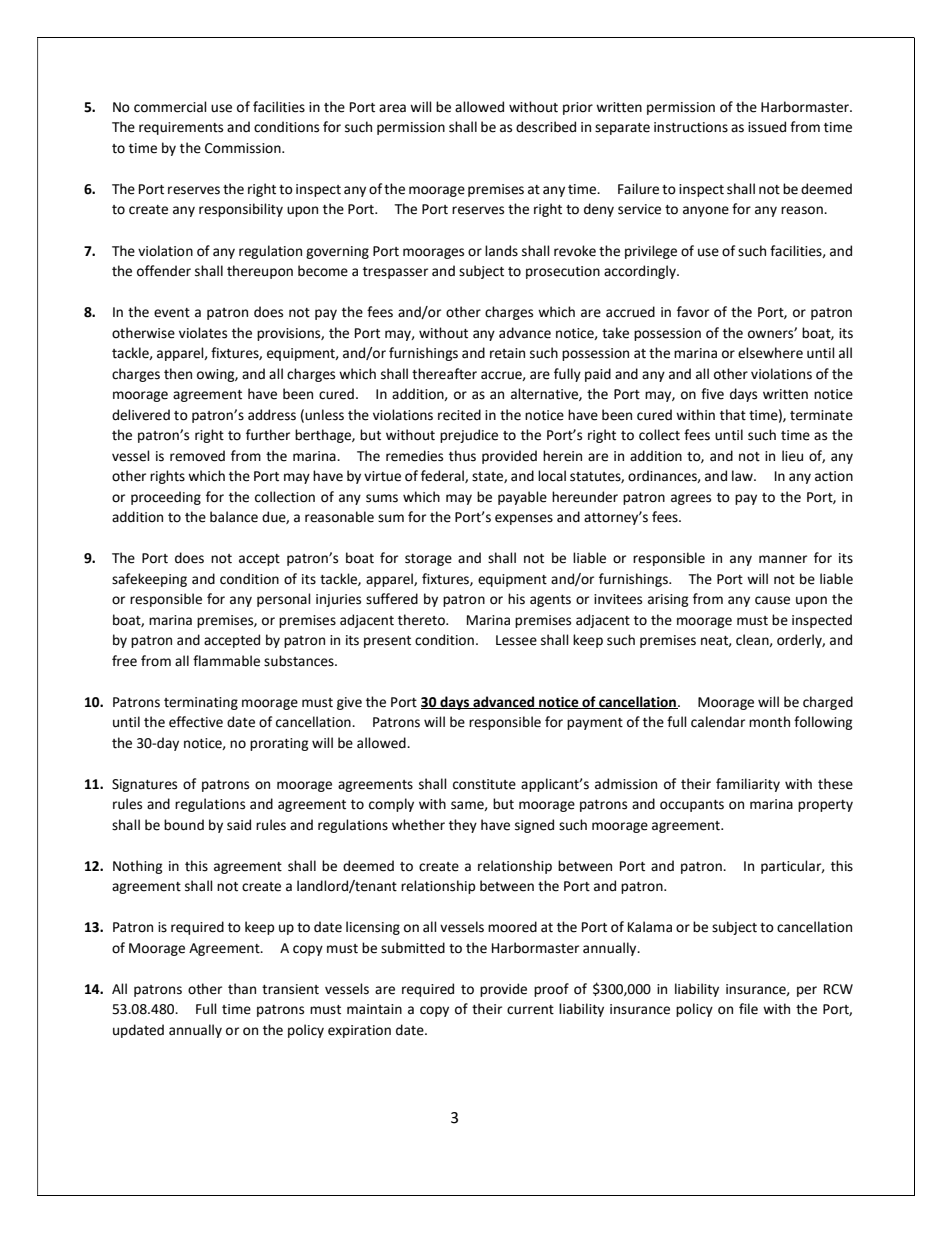 The image size is (952, 1233). Describe the element at coordinates (748, 1009) in the image. I see `file` at that location.
